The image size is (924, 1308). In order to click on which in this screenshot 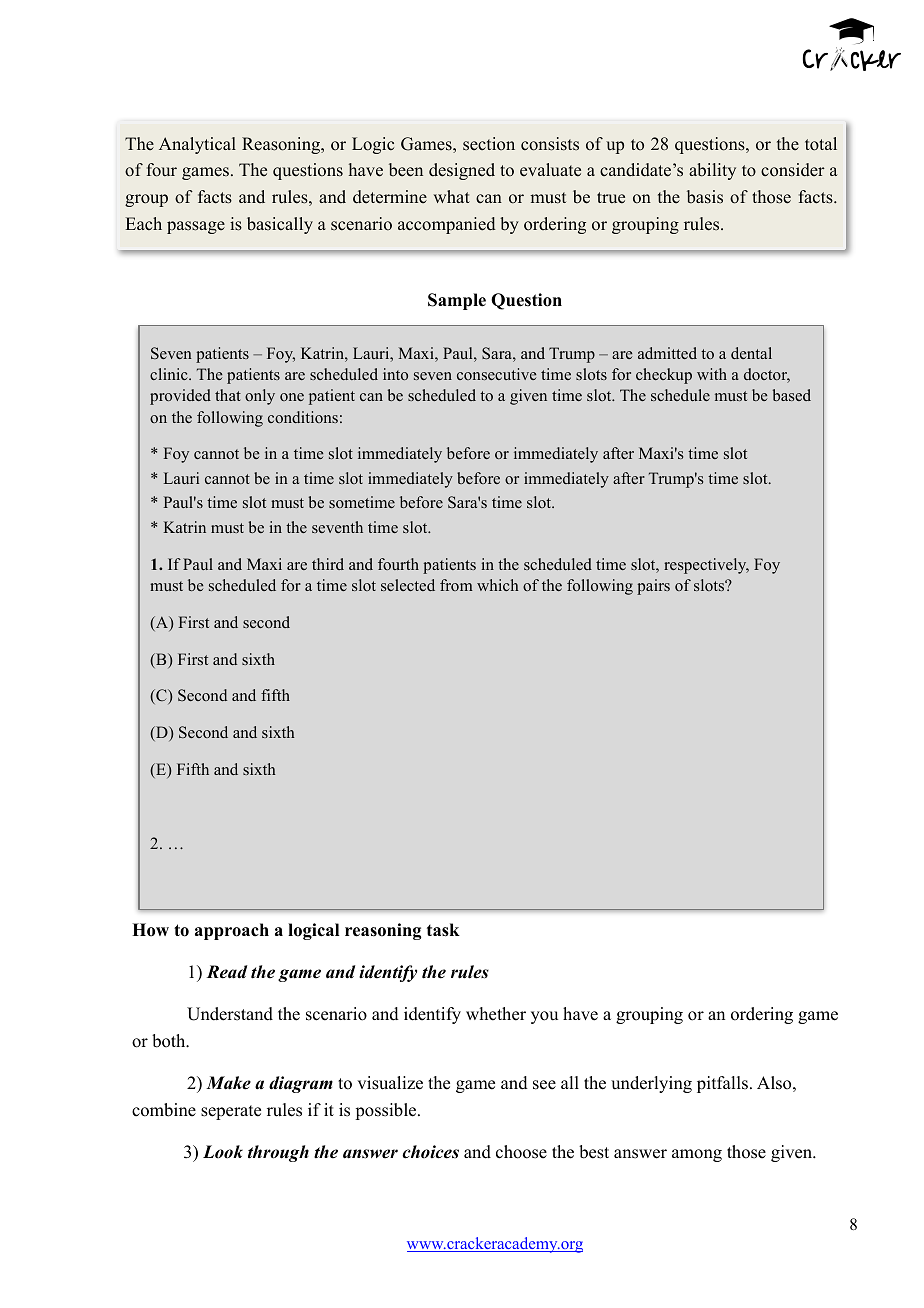, I will do `click(498, 585)`.
